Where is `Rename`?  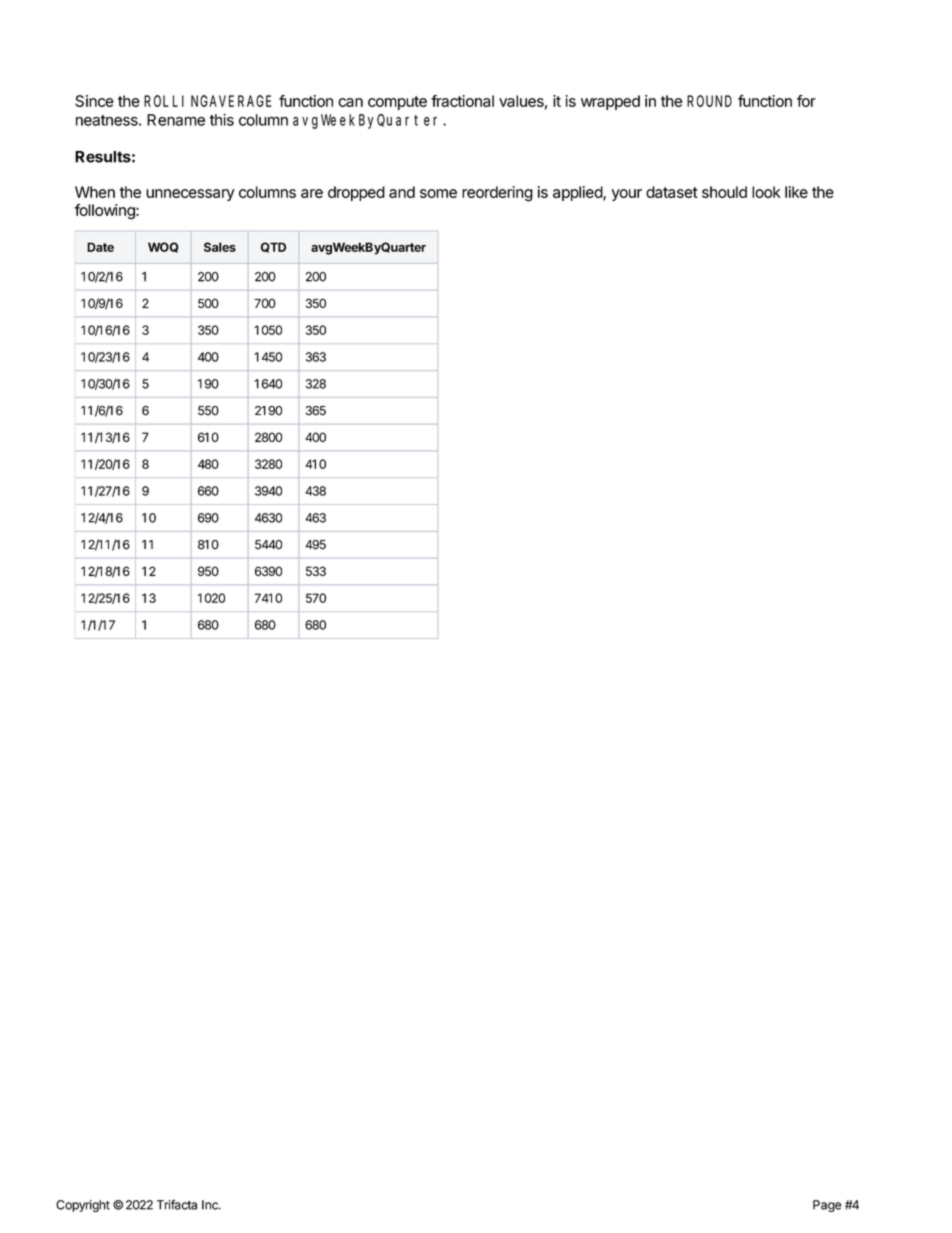
Rename is located at coordinates (176, 120).
